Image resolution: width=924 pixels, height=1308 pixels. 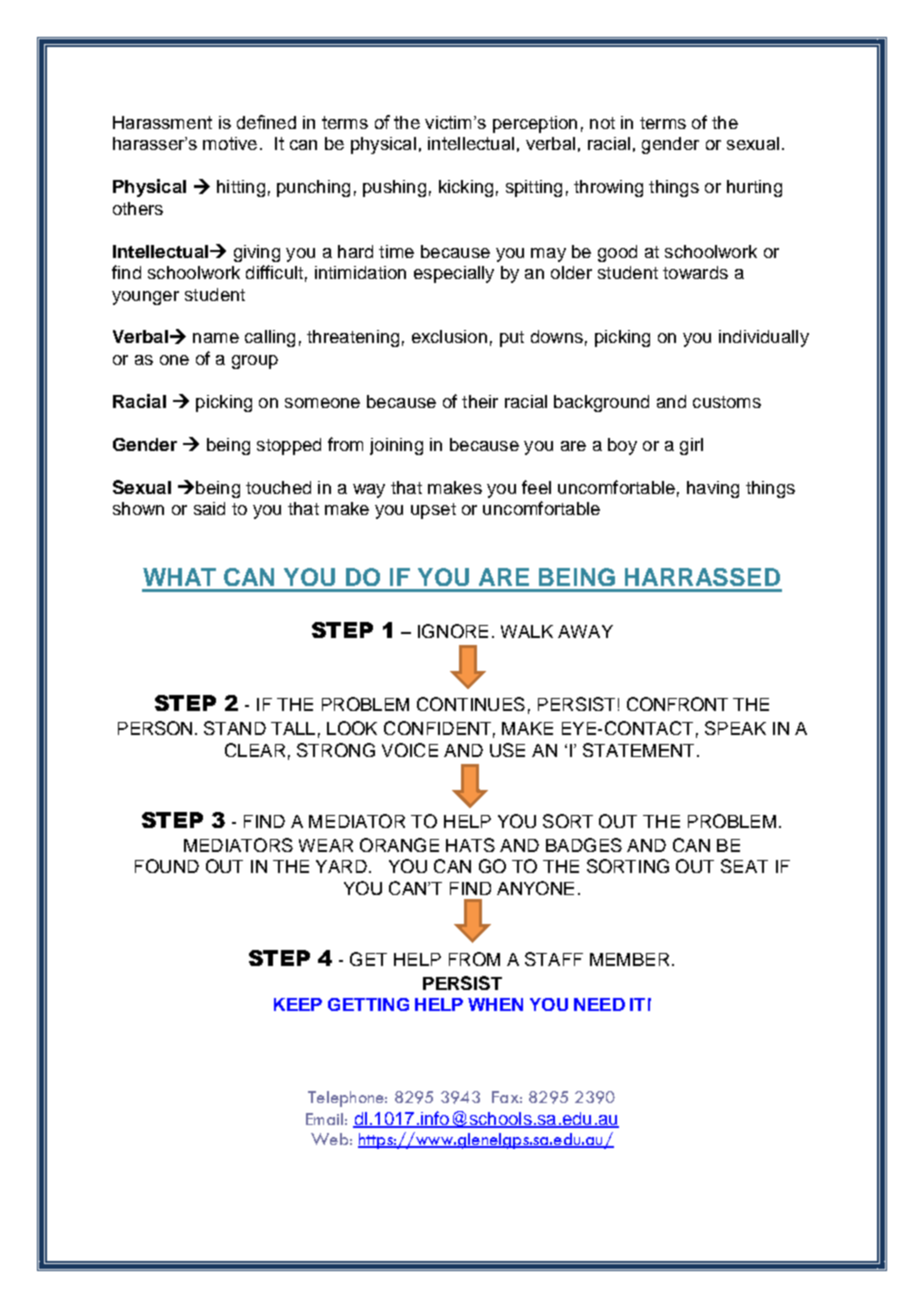 What do you see at coordinates (324, 1119) in the screenshot?
I see `Email` at bounding box center [324, 1119].
